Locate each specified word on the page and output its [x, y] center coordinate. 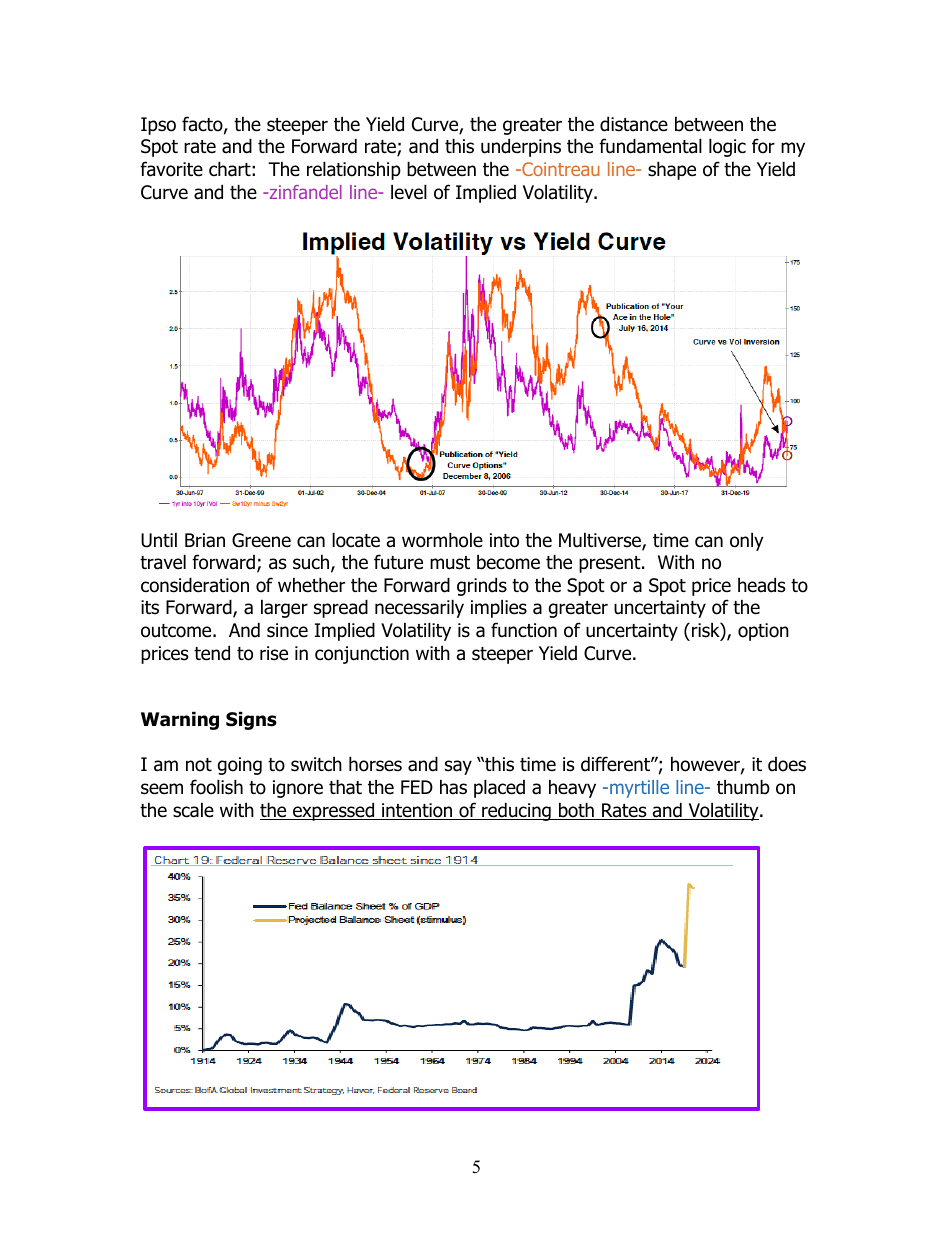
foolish [216, 787]
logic [727, 147]
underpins [521, 147]
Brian [205, 540]
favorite [171, 169]
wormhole [442, 540]
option [763, 632]
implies [499, 608]
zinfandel [304, 192]
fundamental [650, 146]
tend [212, 653]
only [747, 541]
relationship [354, 170]
